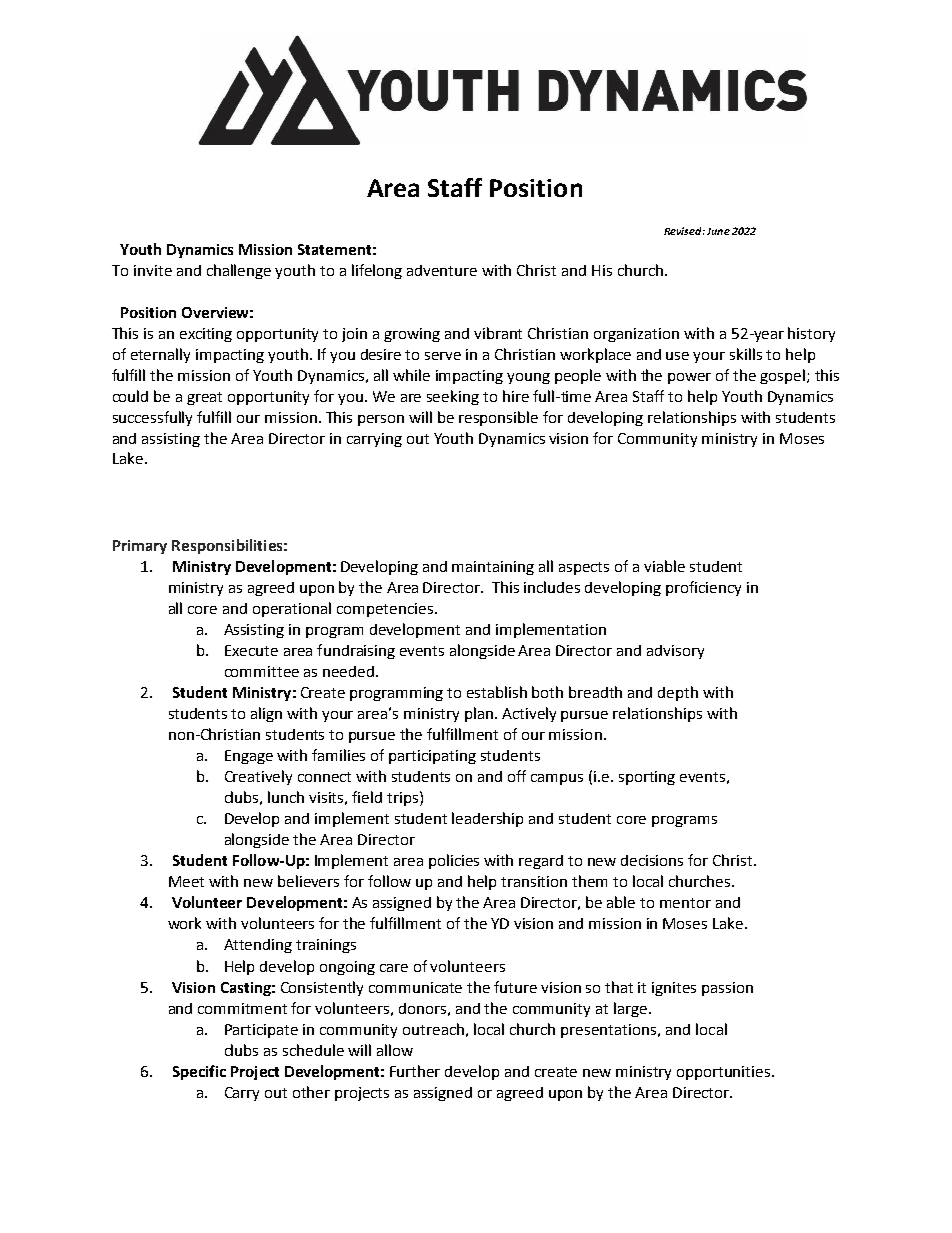 This screenshot has height=1233, width=952. I want to click on Specific, so click(199, 1072).
